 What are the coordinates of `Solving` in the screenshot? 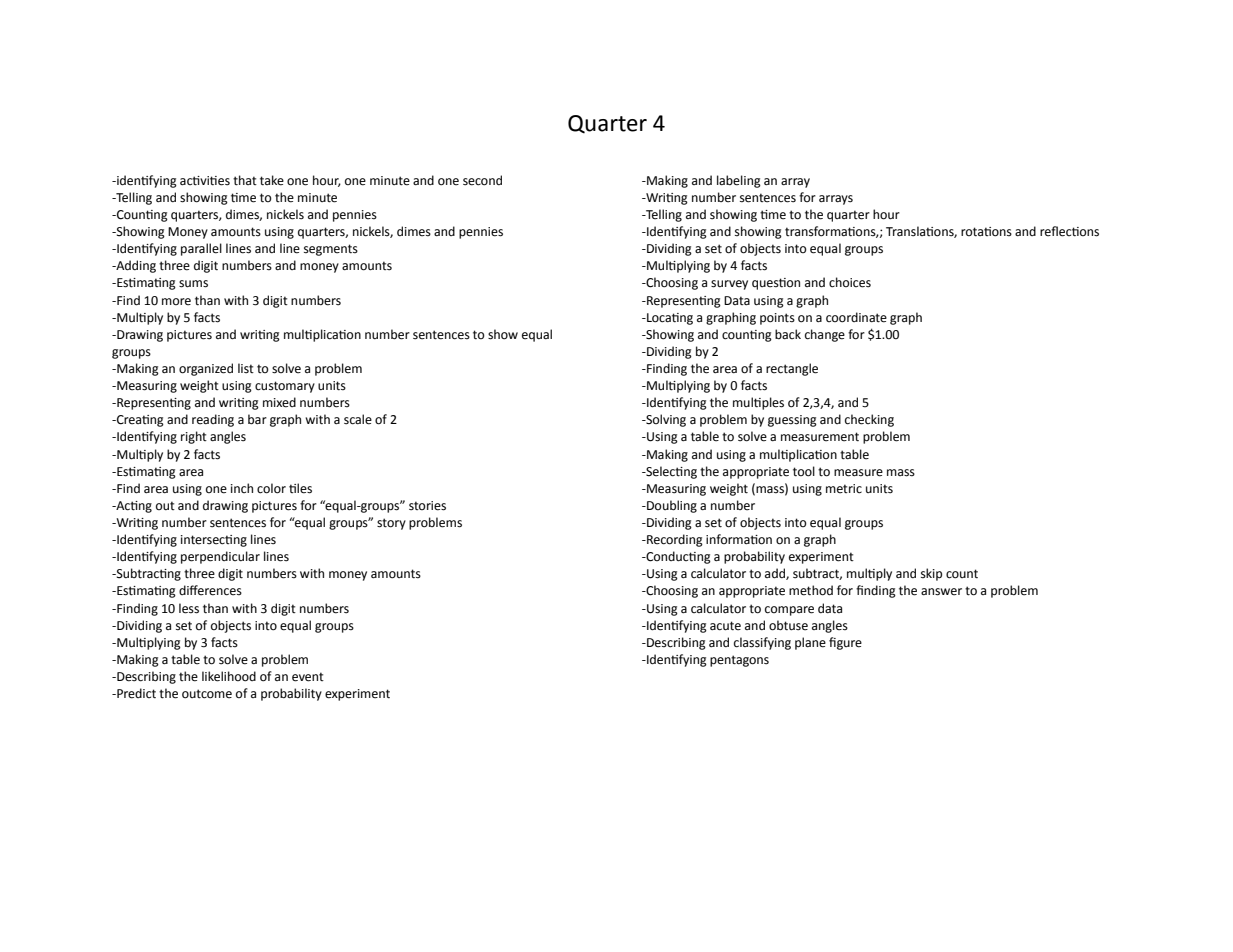 It's located at (665, 420).
